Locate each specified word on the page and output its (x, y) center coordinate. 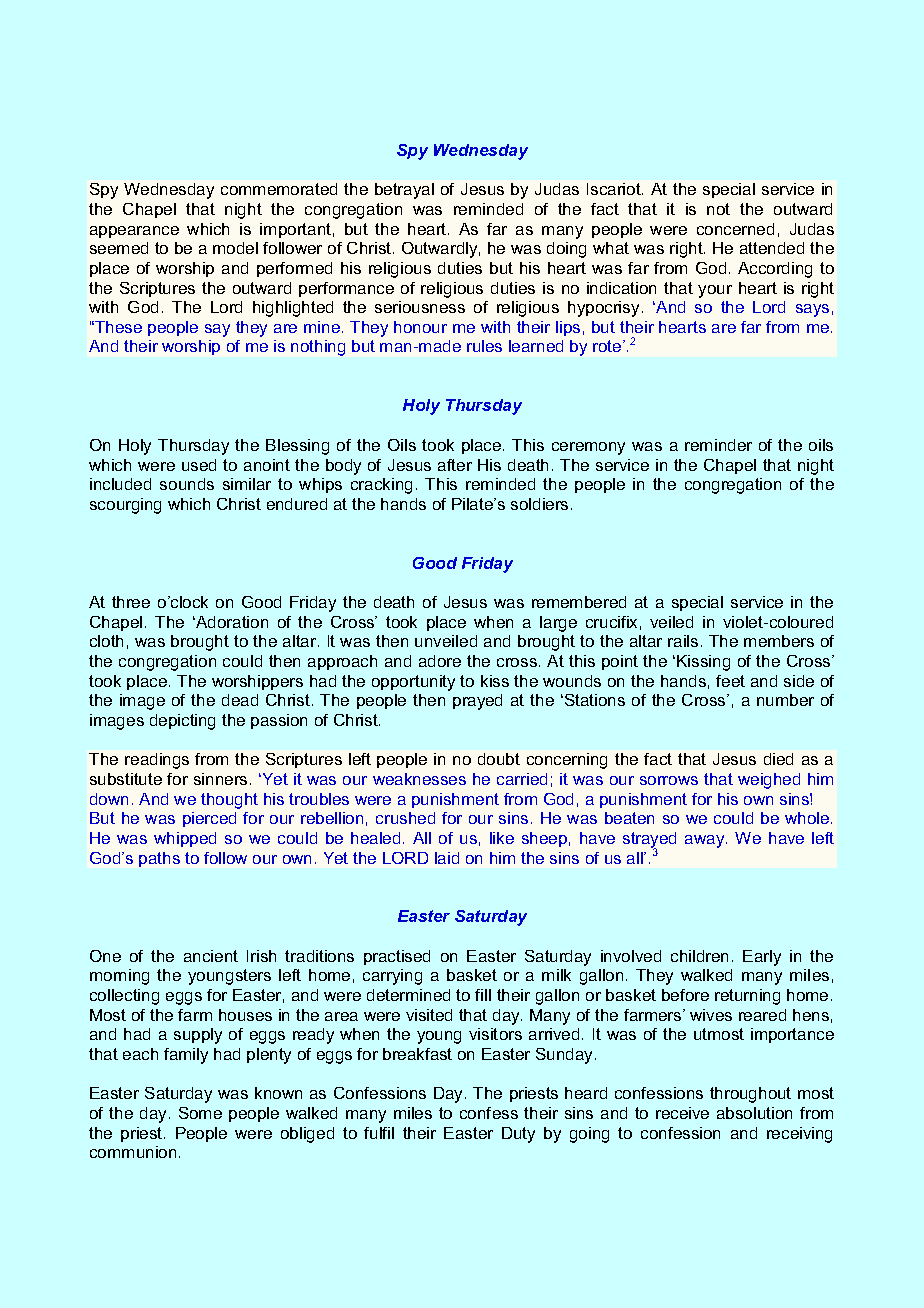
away (706, 841)
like (502, 838)
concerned (735, 229)
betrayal (404, 191)
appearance (134, 232)
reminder (718, 445)
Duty (518, 1135)
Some (200, 1113)
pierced (209, 819)
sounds (187, 484)
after (455, 465)
